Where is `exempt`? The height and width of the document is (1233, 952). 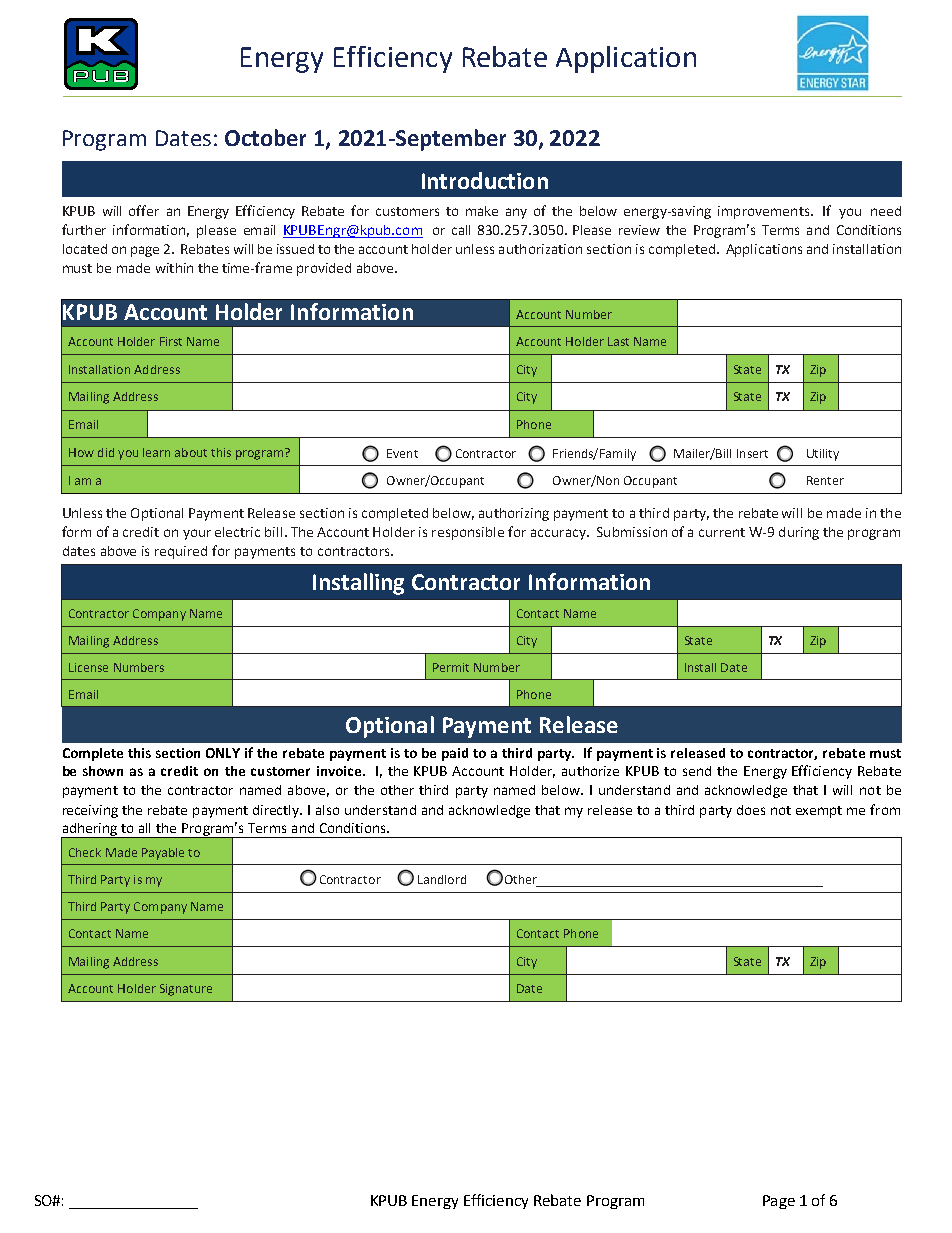
exempt is located at coordinates (819, 812).
